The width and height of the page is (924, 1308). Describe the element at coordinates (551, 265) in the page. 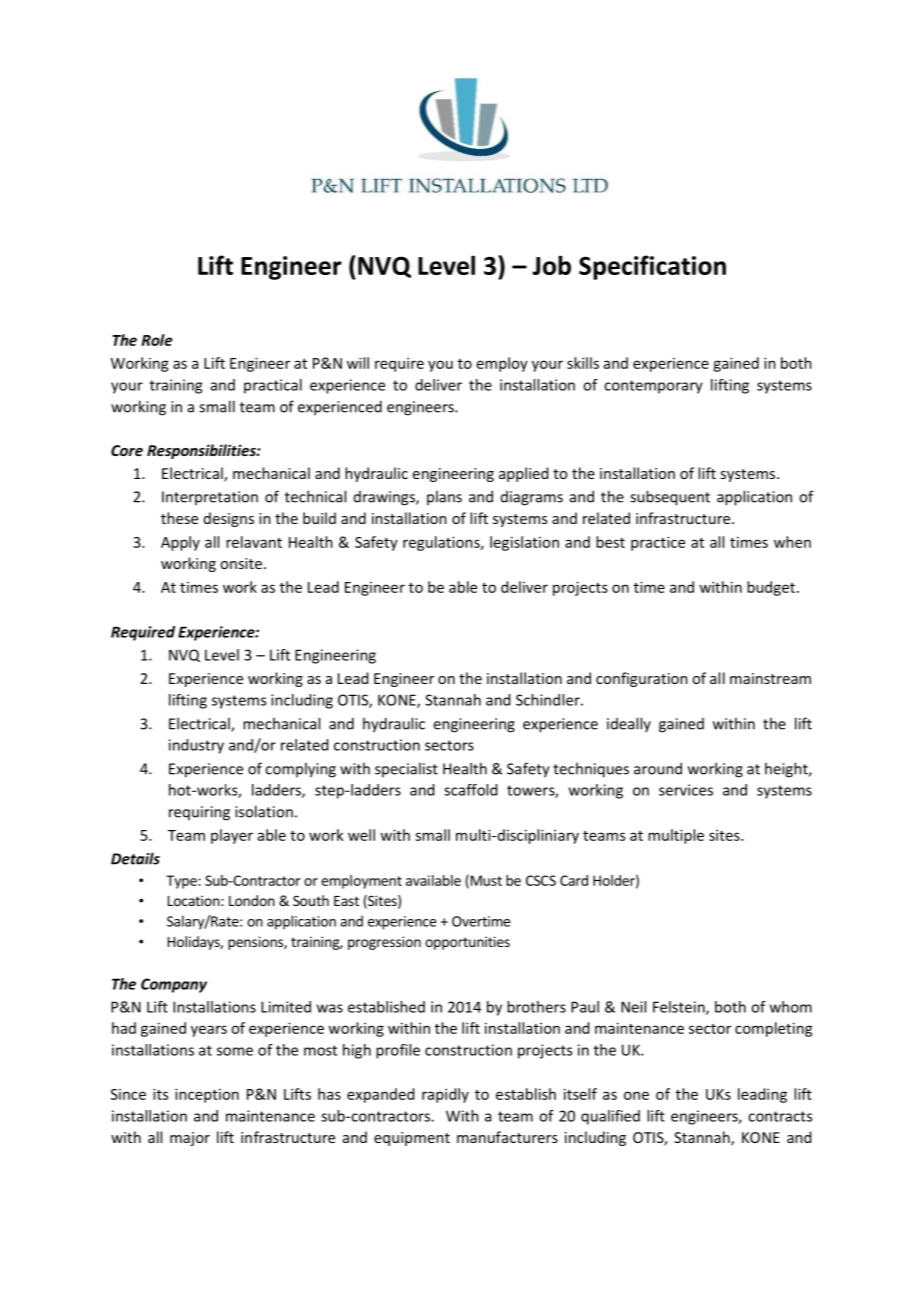

I see `Job` at that location.
